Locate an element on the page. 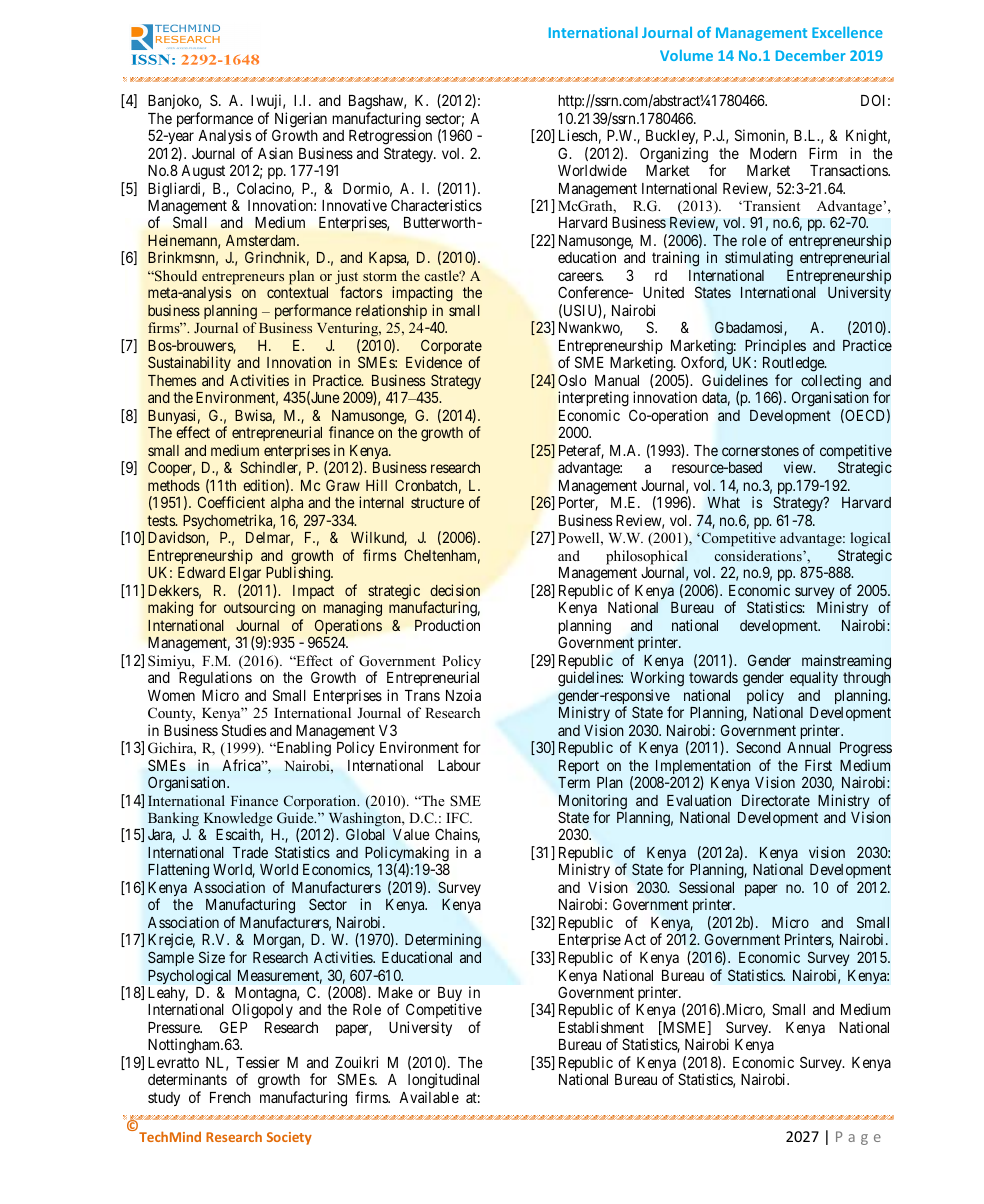  contextual is located at coordinates (297, 292).
